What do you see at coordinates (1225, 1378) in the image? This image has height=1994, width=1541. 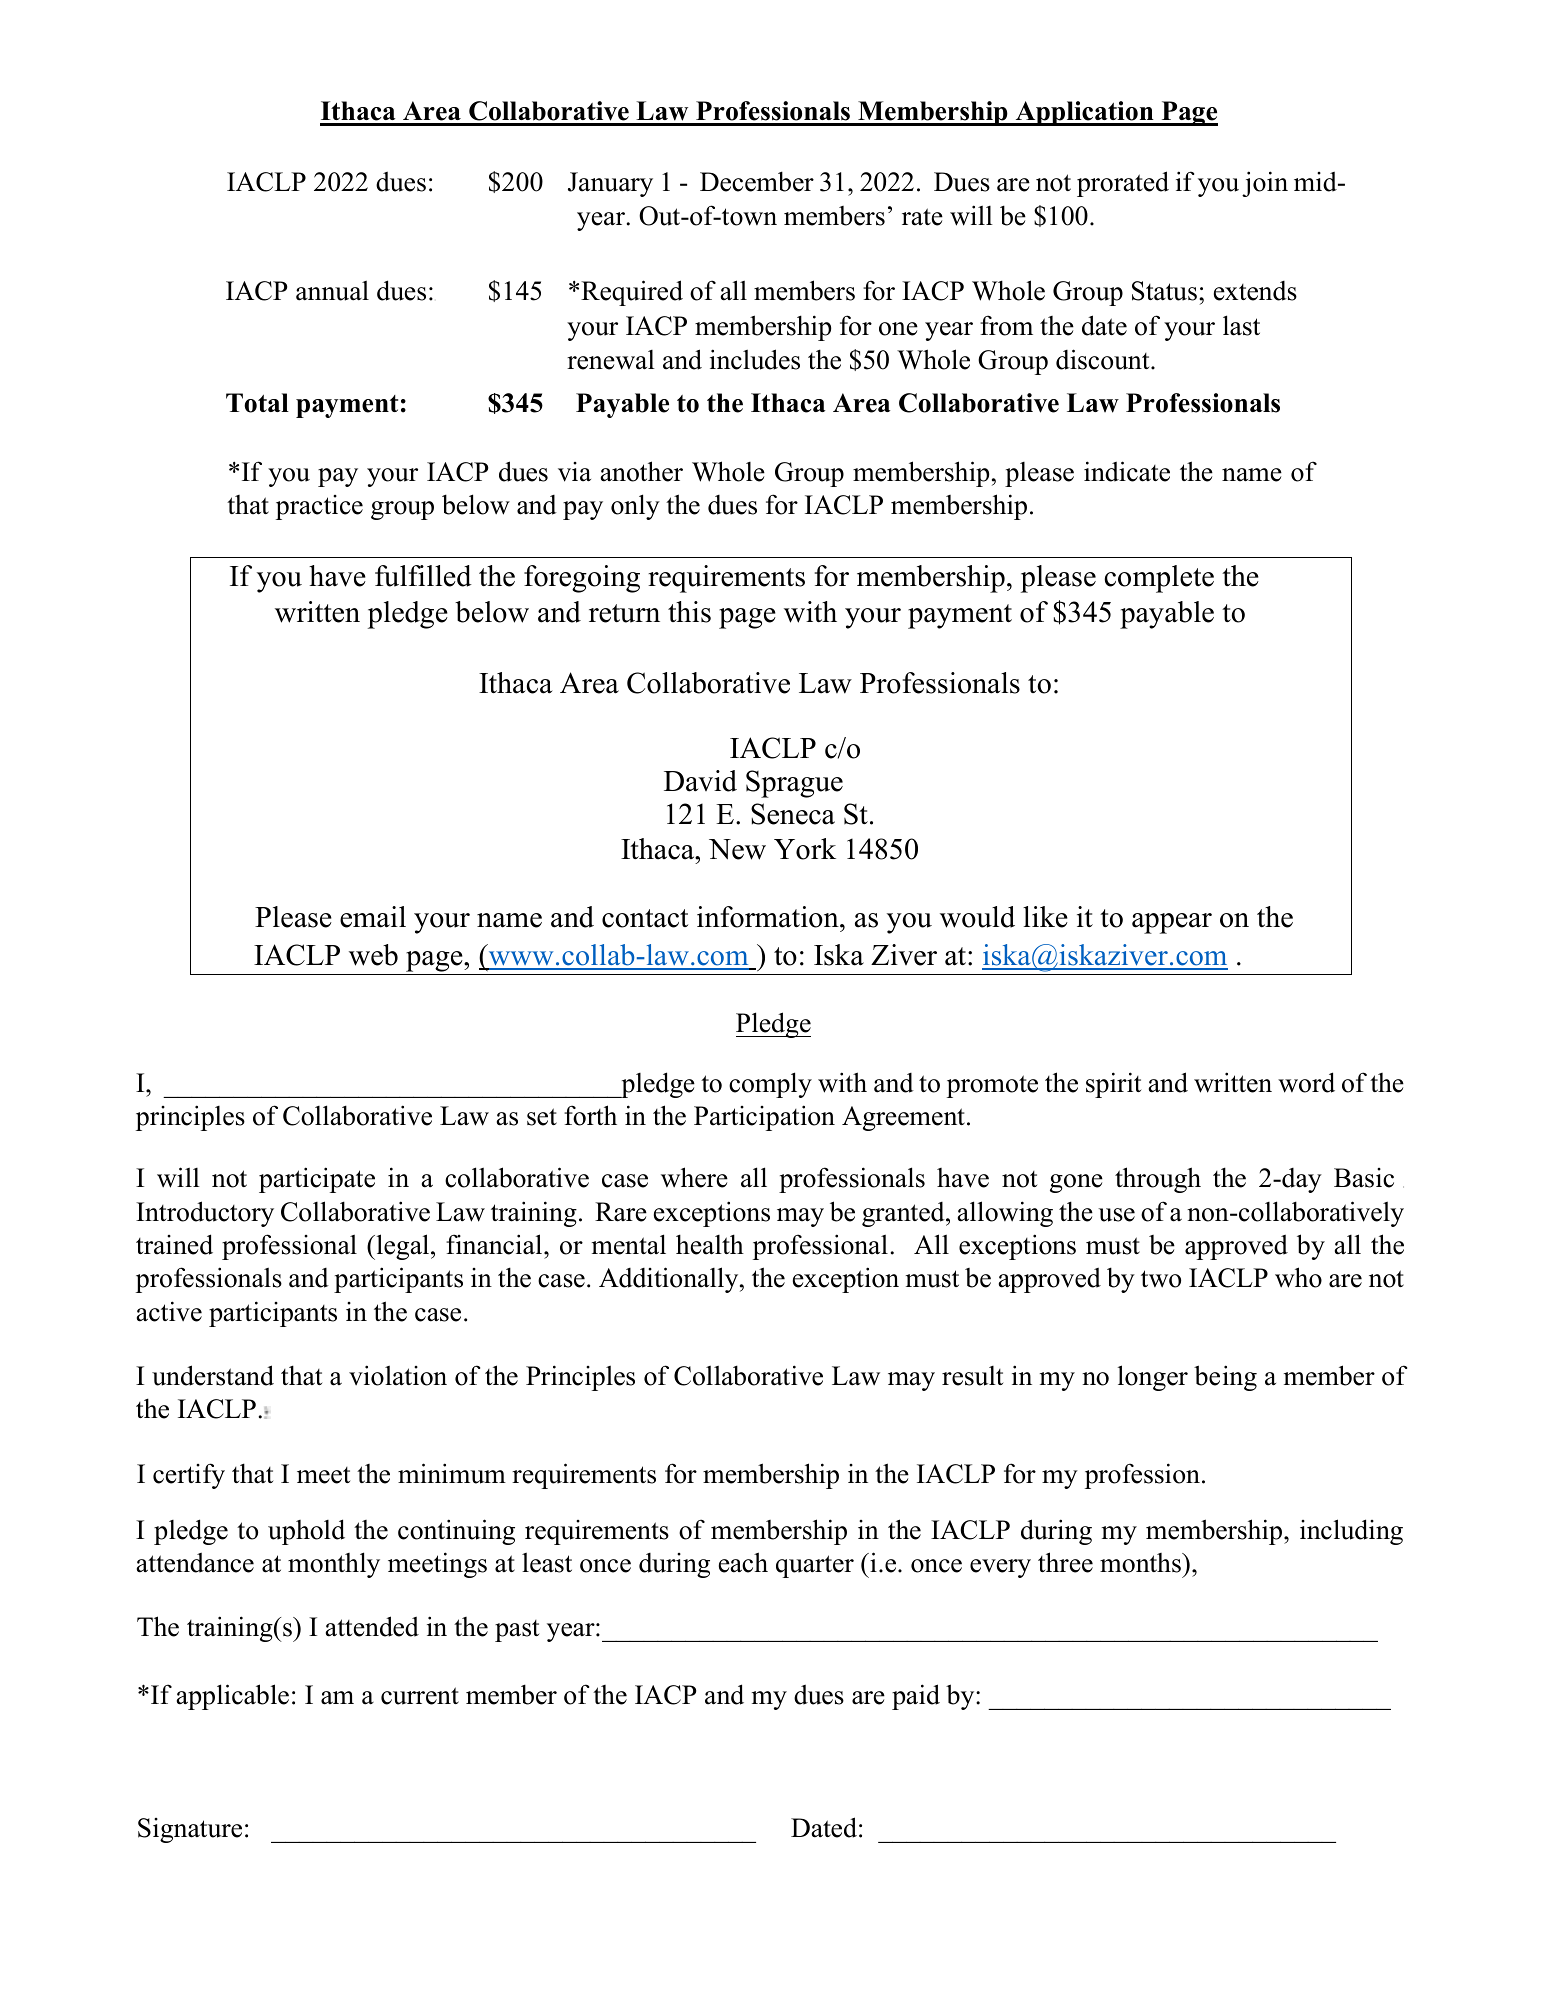 I see `being` at bounding box center [1225, 1378].
